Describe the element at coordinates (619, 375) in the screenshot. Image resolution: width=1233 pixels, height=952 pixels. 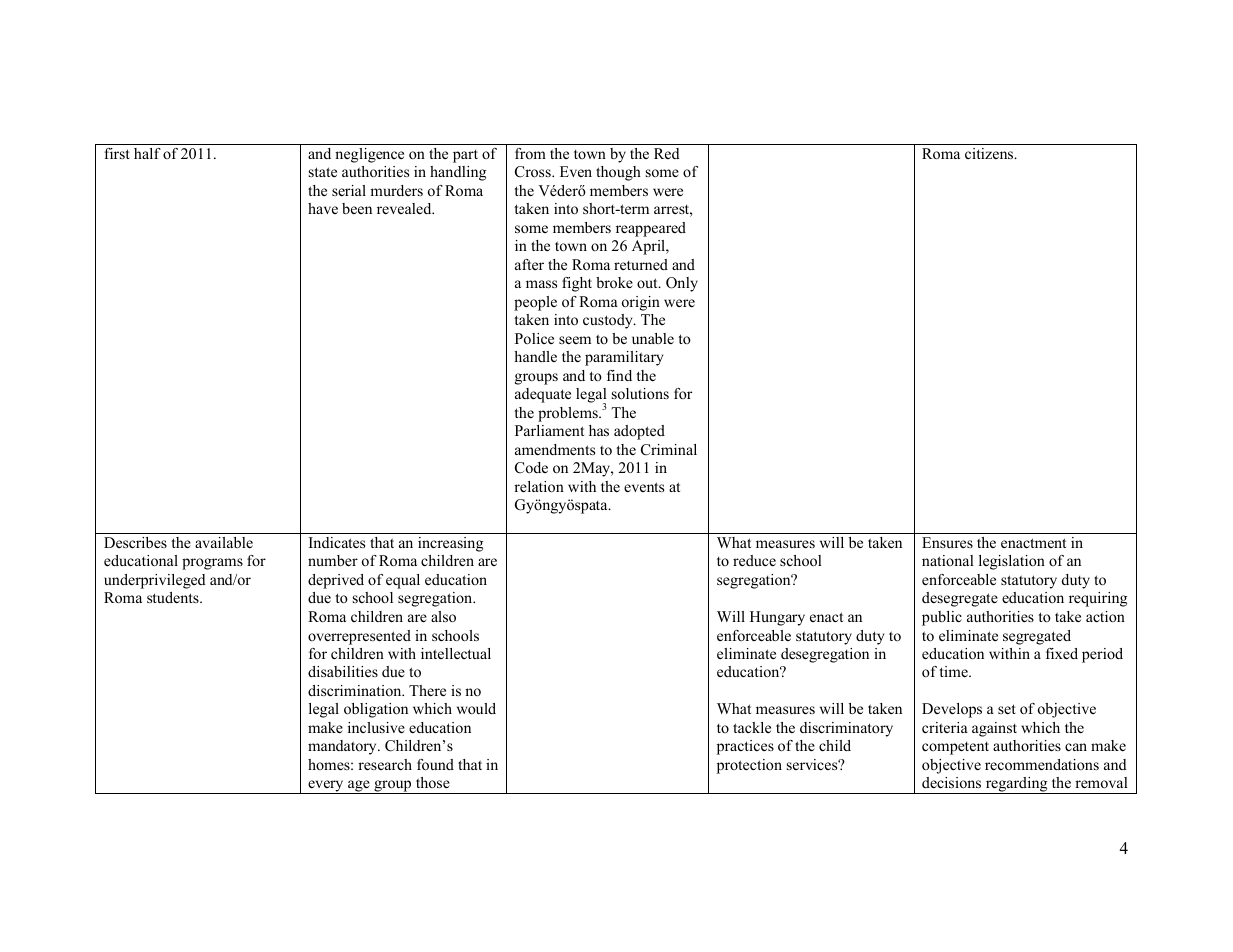
I see `find` at that location.
